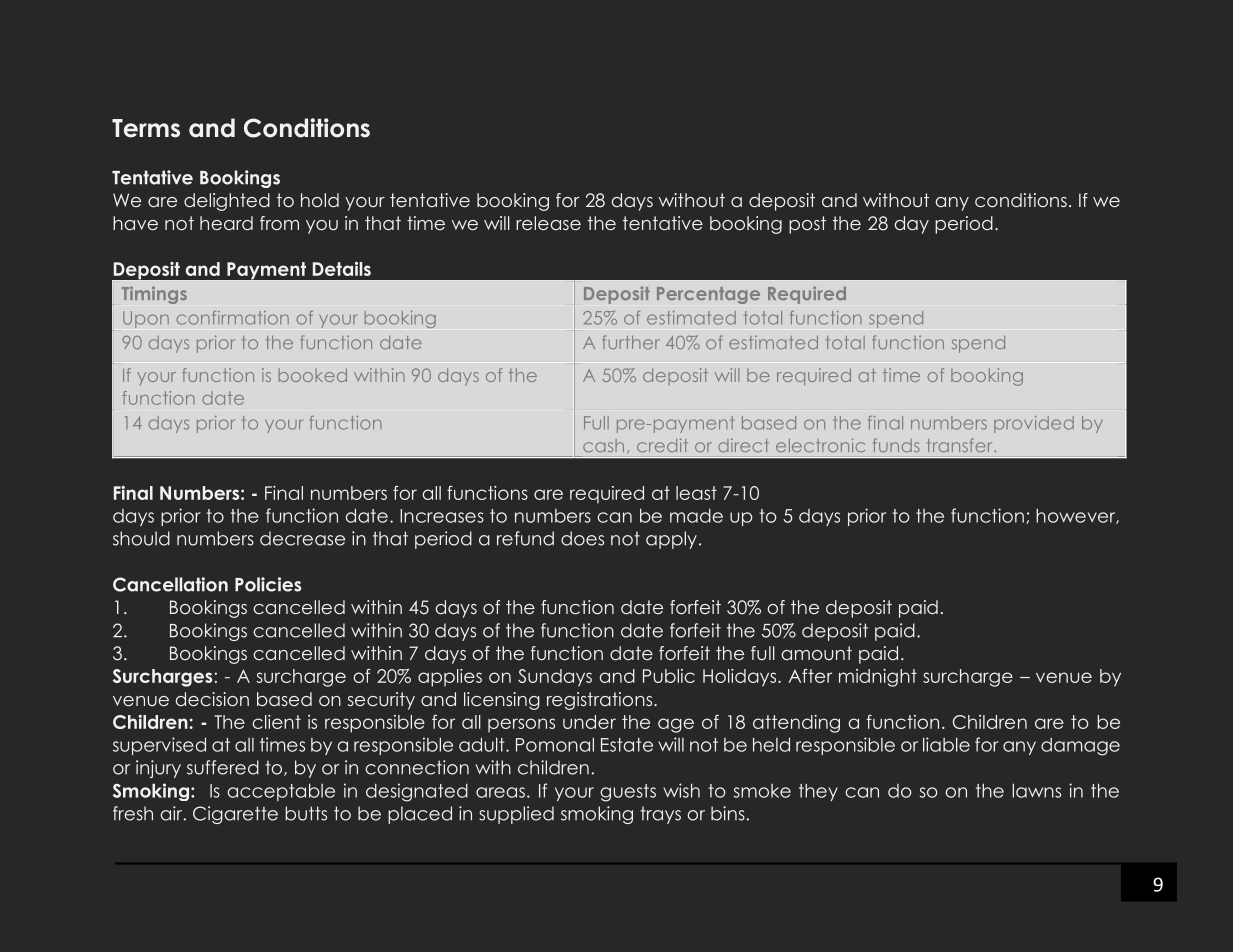 The width and height of the document is (1233, 952). What do you see at coordinates (807, 225) in the document?
I see `post` at bounding box center [807, 225].
